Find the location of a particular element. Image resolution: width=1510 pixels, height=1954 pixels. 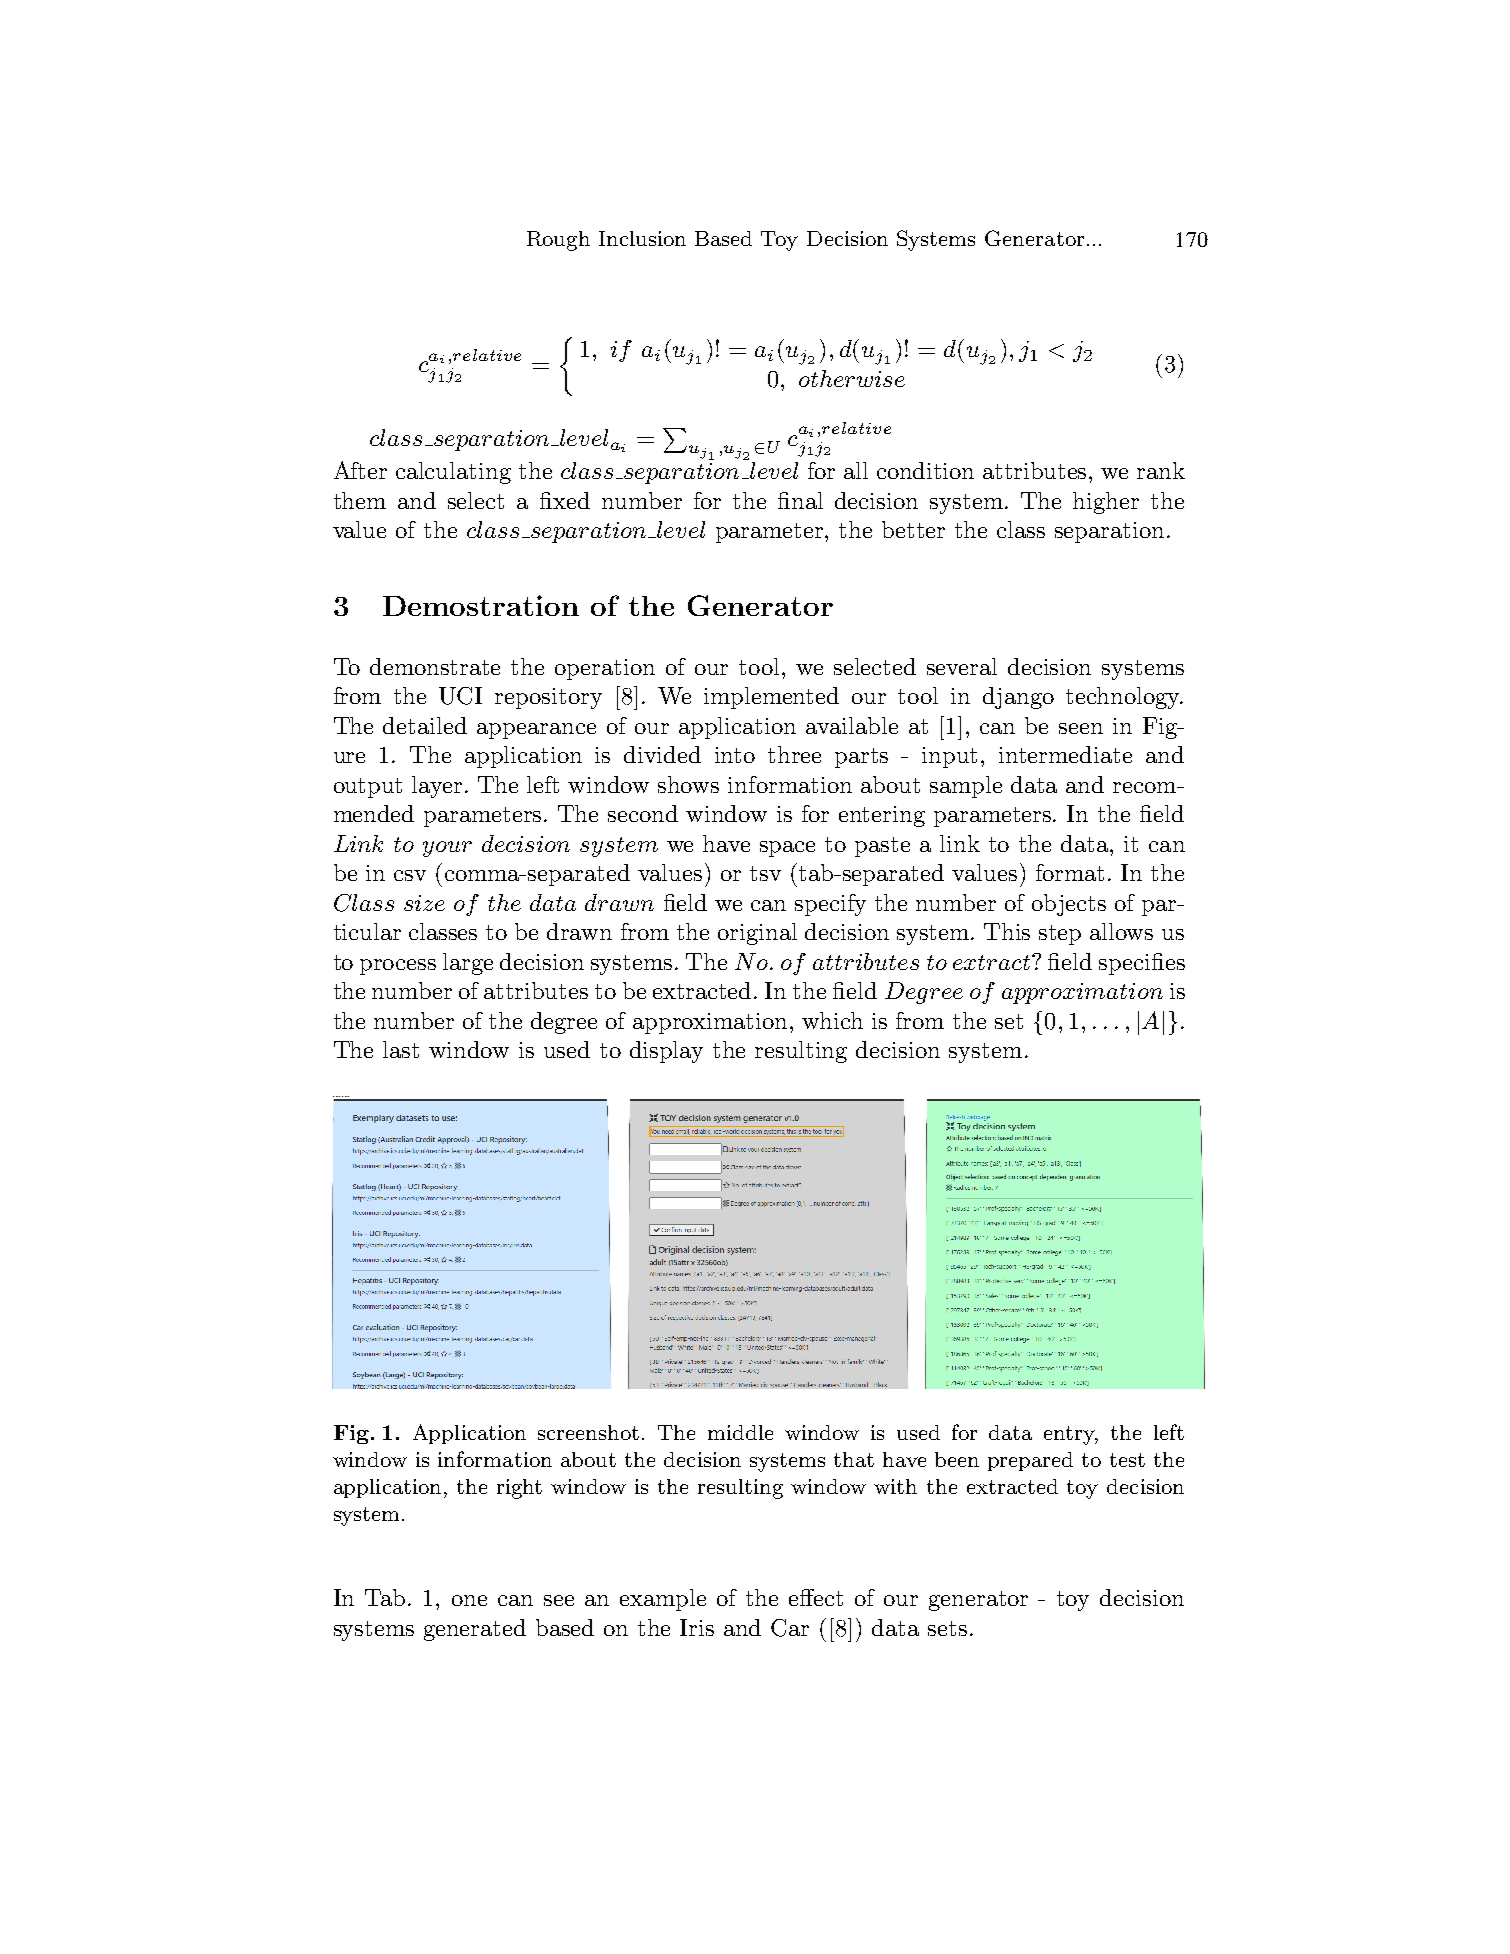

Demostration is located at coordinates (481, 605).
